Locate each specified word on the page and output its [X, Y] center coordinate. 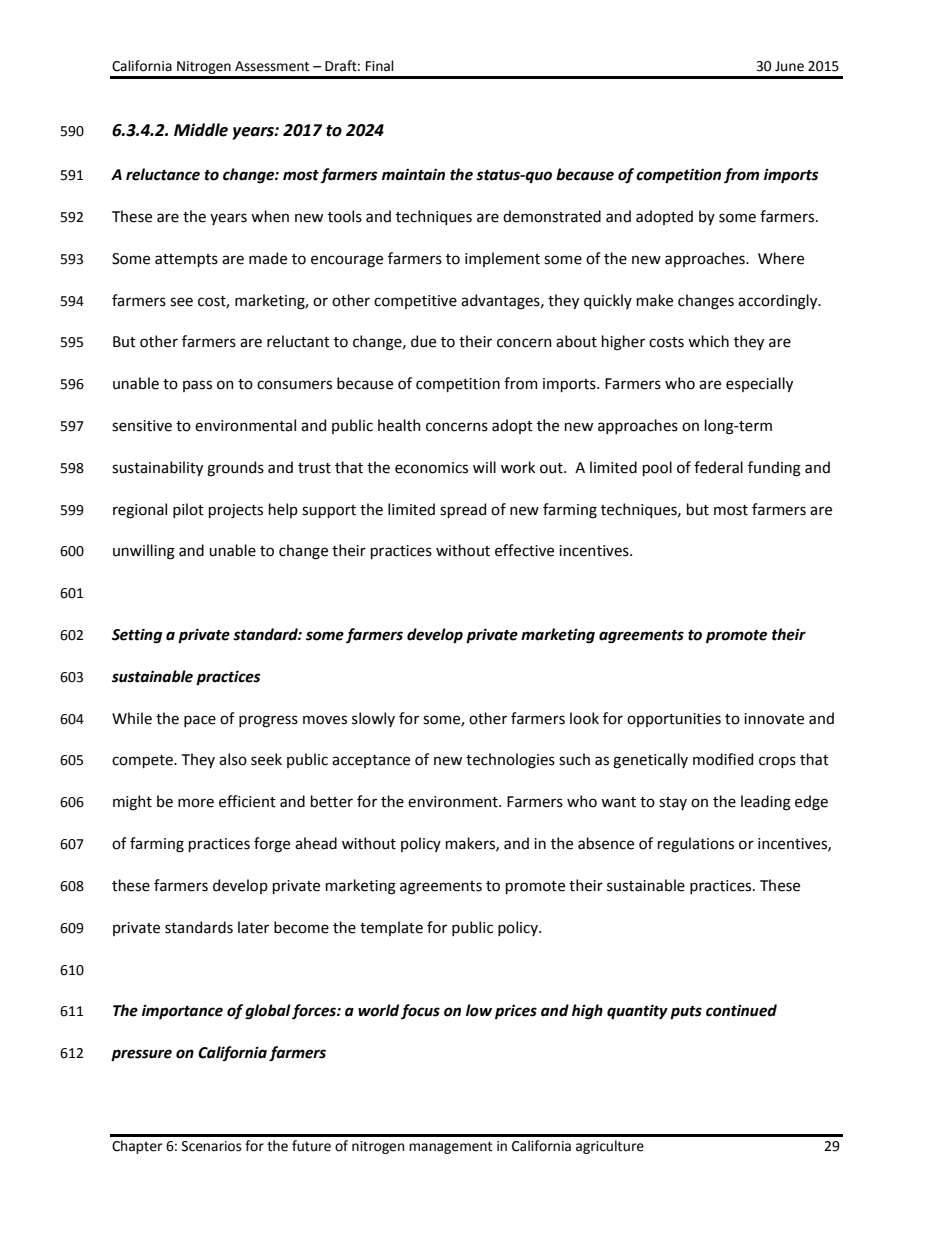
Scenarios [211, 1146]
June [789, 66]
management [450, 1147]
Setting [137, 636]
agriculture [610, 1147]
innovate [774, 719]
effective [524, 550]
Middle [201, 130]
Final [380, 66]
